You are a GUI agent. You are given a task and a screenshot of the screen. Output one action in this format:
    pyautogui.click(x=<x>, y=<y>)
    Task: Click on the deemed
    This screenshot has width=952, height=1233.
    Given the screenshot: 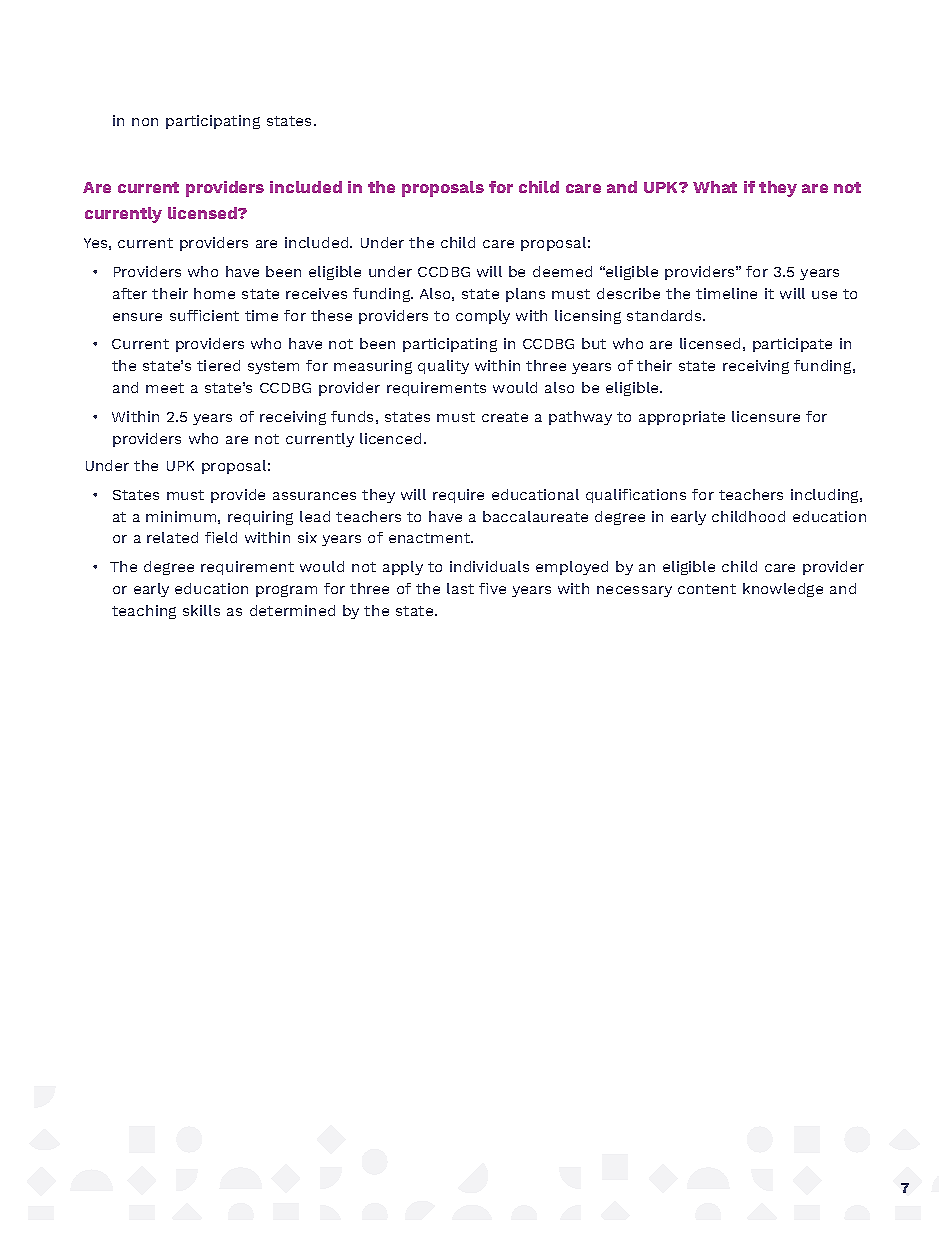 What is the action you would take?
    pyautogui.click(x=562, y=271)
